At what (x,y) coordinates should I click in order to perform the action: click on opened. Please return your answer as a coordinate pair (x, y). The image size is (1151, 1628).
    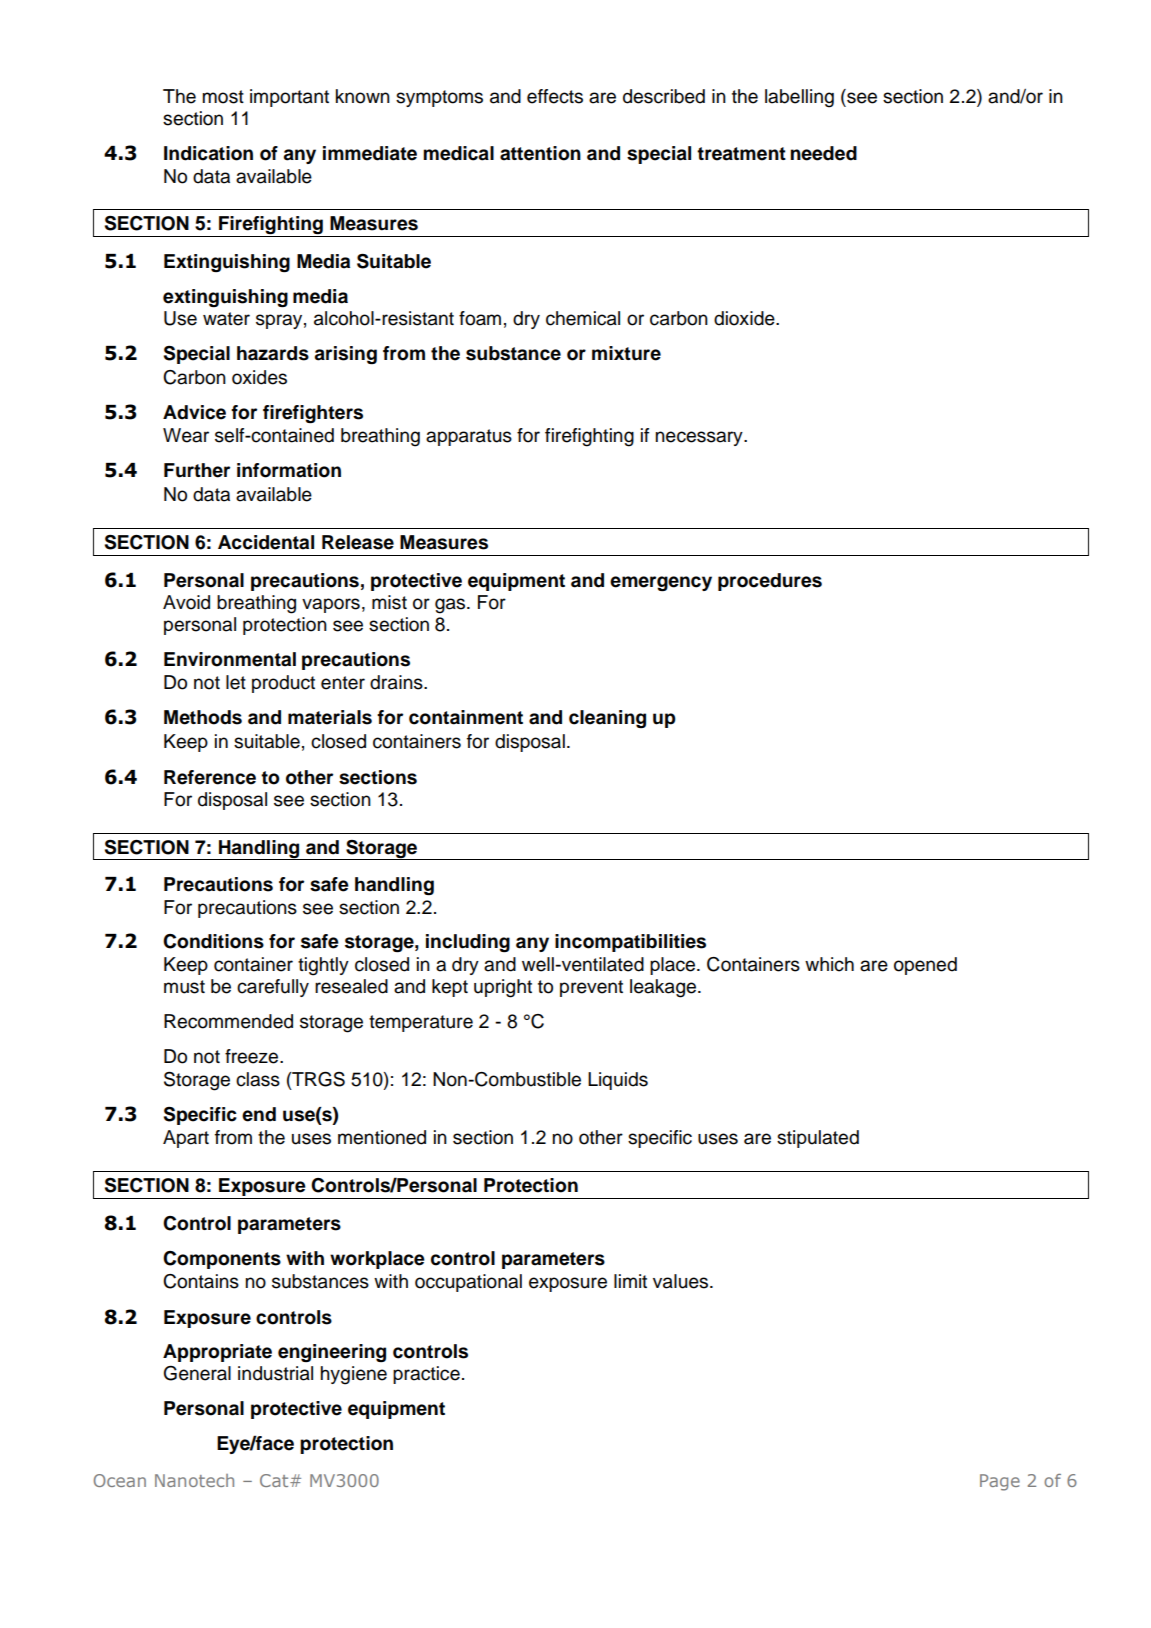
    Looking at the image, I should click on (925, 966).
